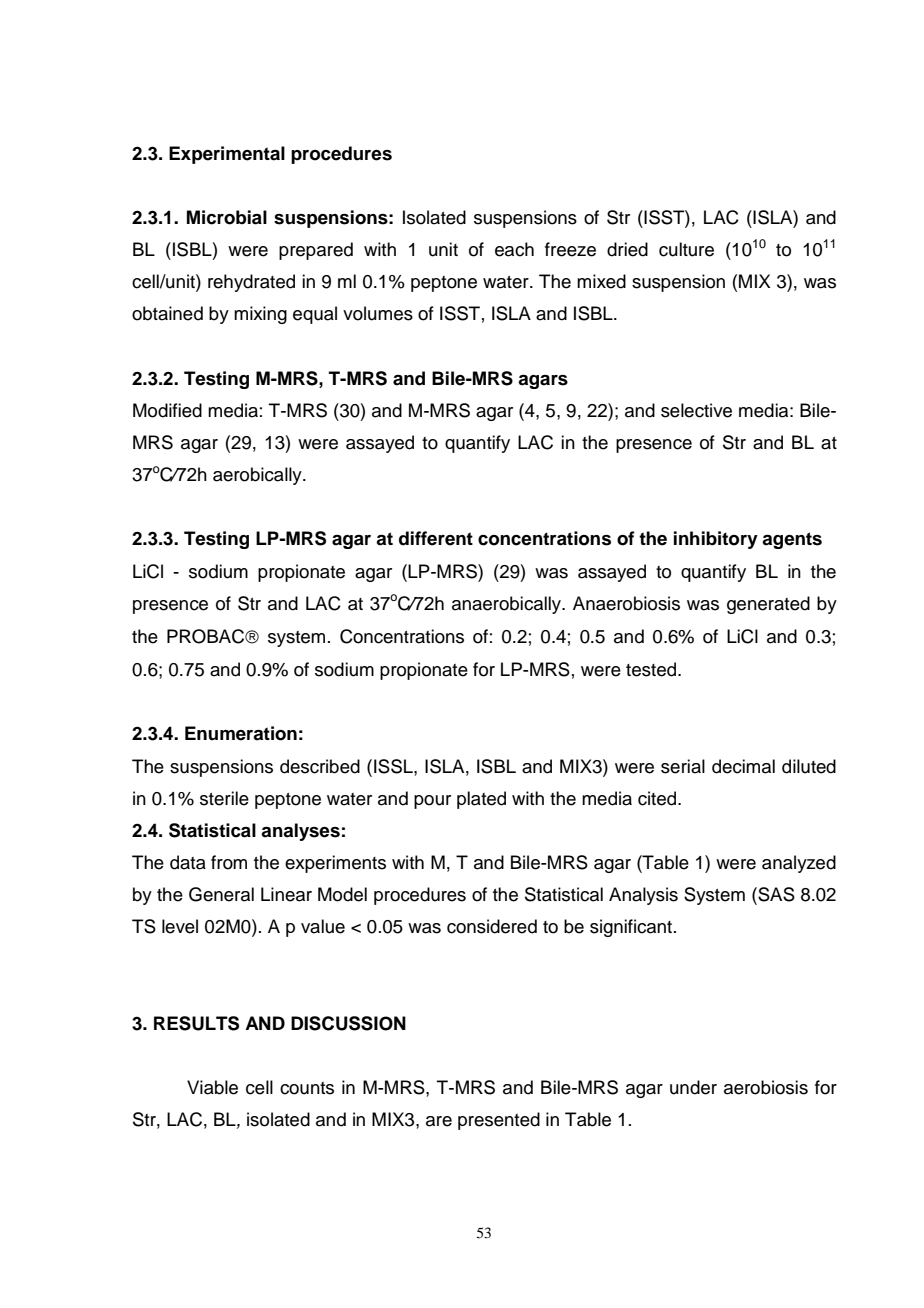 The image size is (924, 1308). Describe the element at coordinates (227, 155) in the image. I see `Experimental` at that location.
